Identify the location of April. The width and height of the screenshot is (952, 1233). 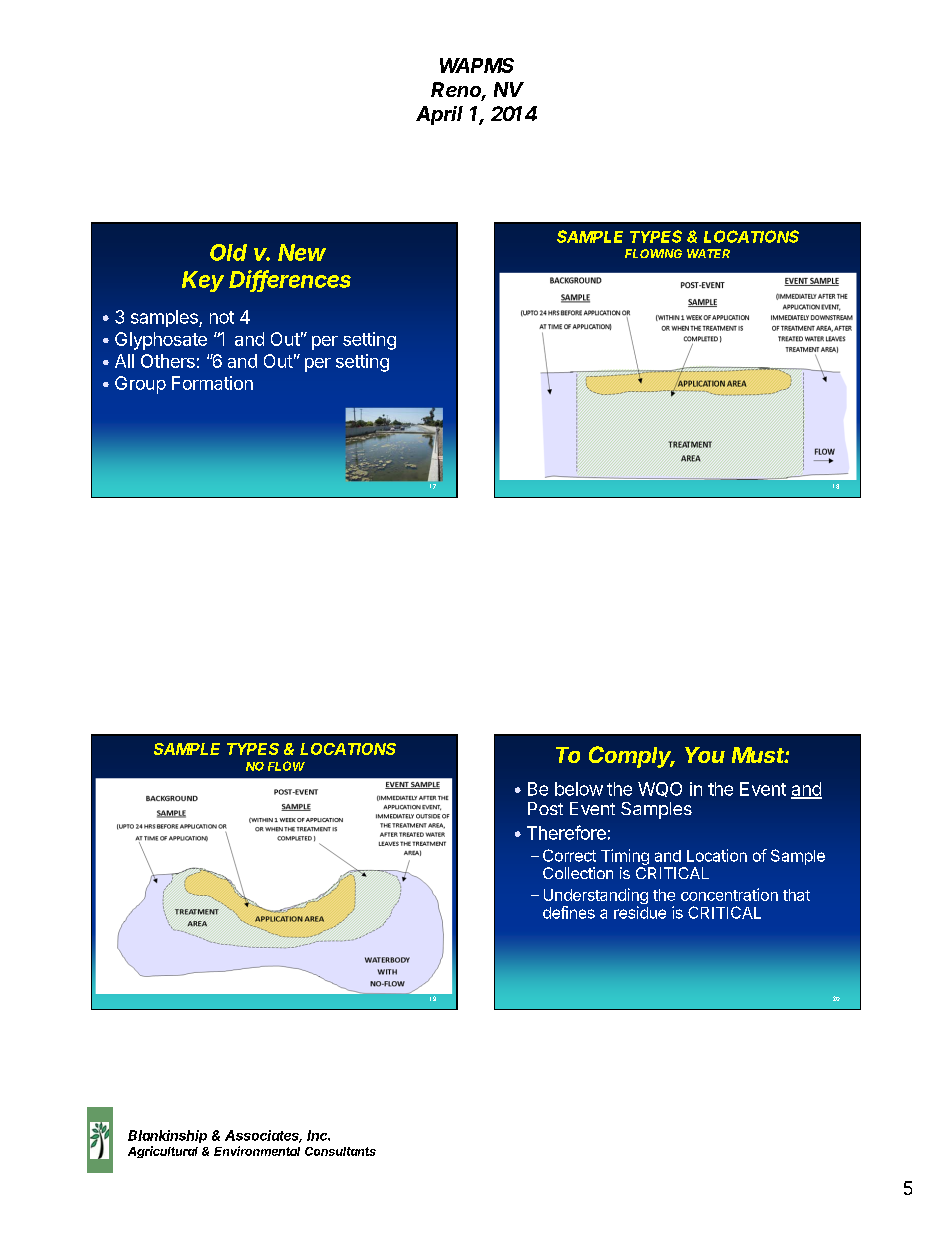
(439, 115).
